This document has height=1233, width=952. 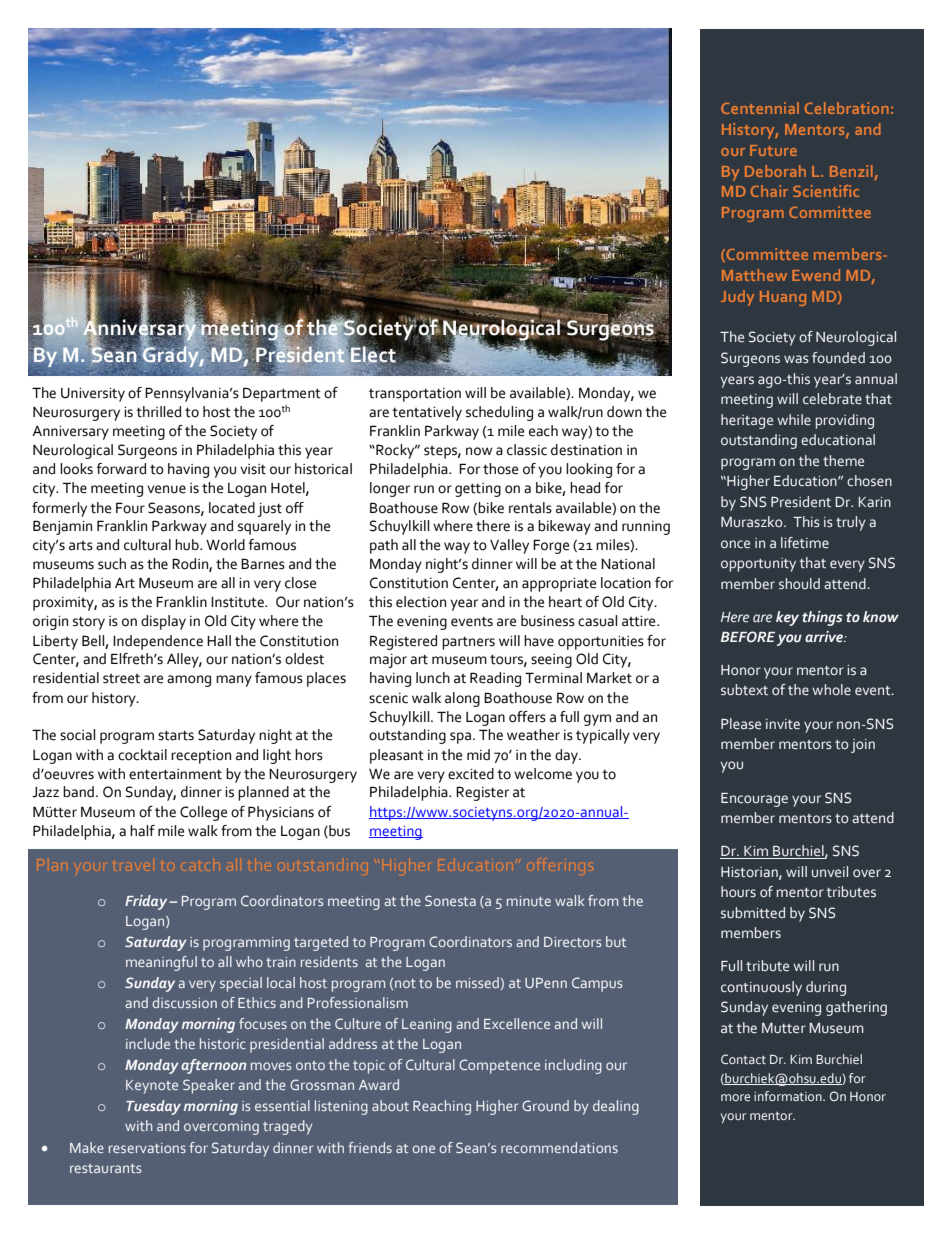 I want to click on Centennial, so click(x=760, y=108).
